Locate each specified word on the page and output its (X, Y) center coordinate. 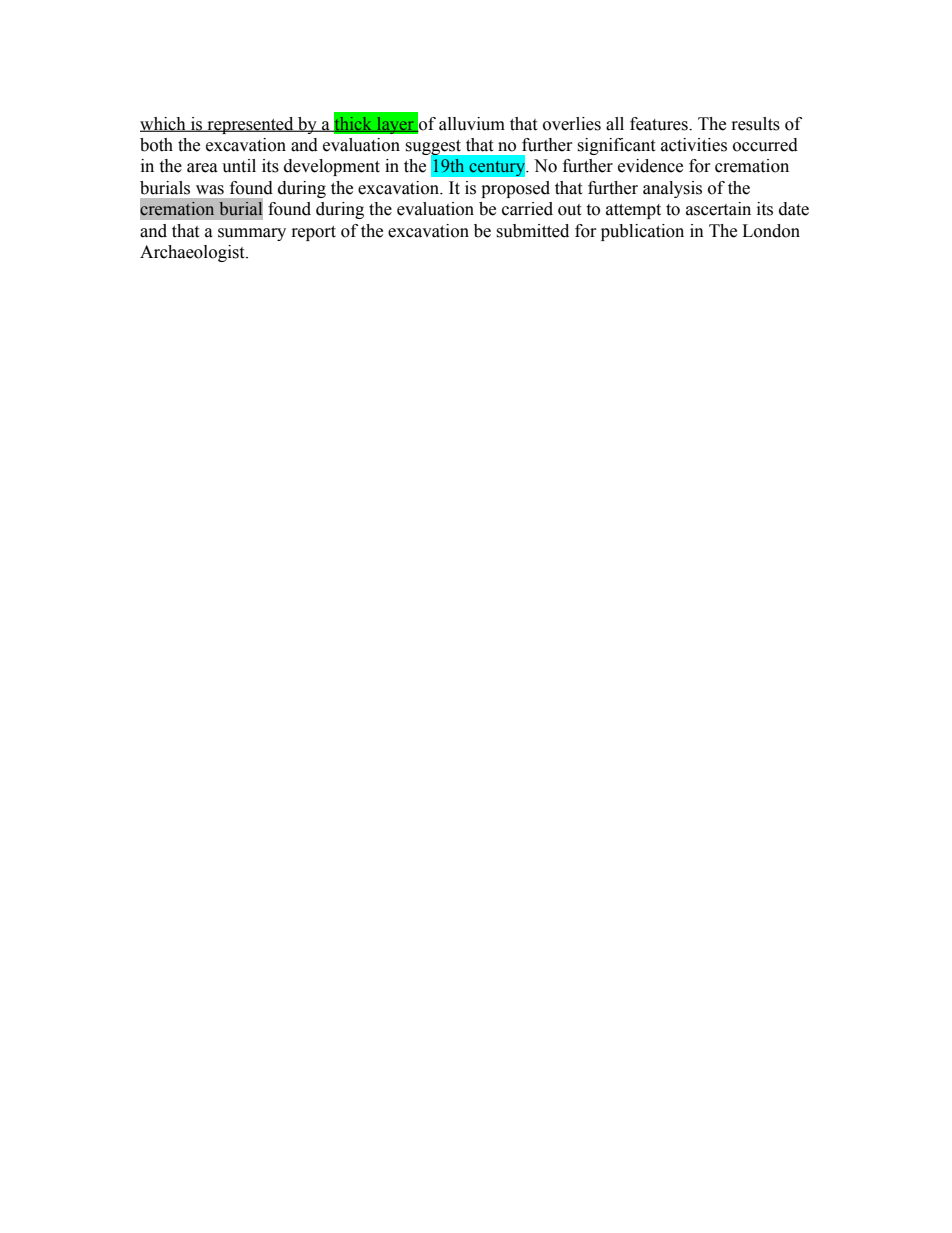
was (210, 190)
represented (250, 125)
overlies (572, 124)
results (756, 124)
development (332, 167)
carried (527, 209)
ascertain (718, 209)
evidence (650, 166)
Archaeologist (193, 253)
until (239, 166)
